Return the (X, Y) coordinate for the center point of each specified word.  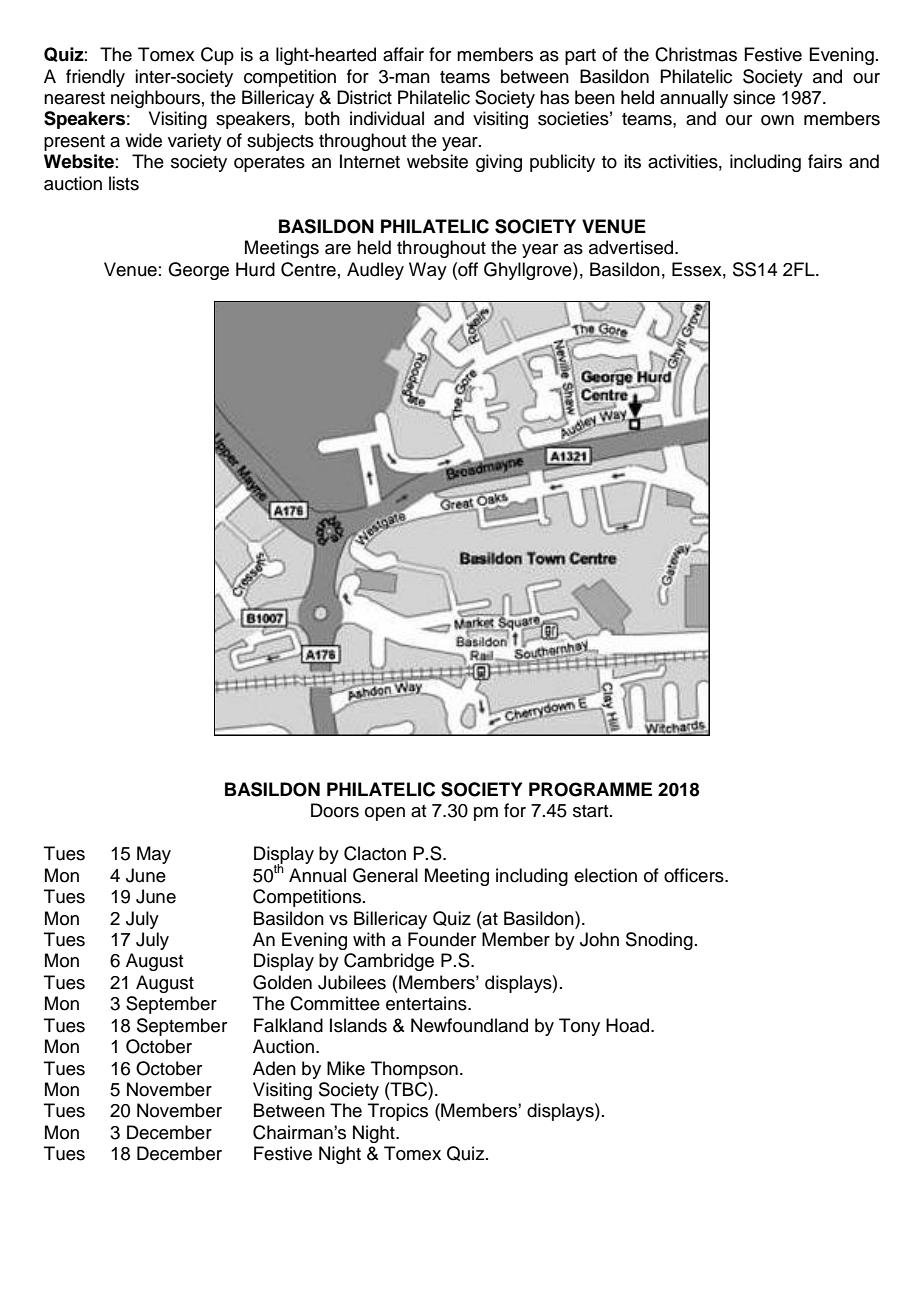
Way (428, 271)
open (385, 814)
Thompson (414, 1070)
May (154, 855)
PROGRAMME (590, 789)
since (754, 97)
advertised (632, 247)
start (592, 811)
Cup (217, 56)
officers (695, 875)
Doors (335, 810)
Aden (274, 1068)
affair (403, 54)
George (198, 271)
